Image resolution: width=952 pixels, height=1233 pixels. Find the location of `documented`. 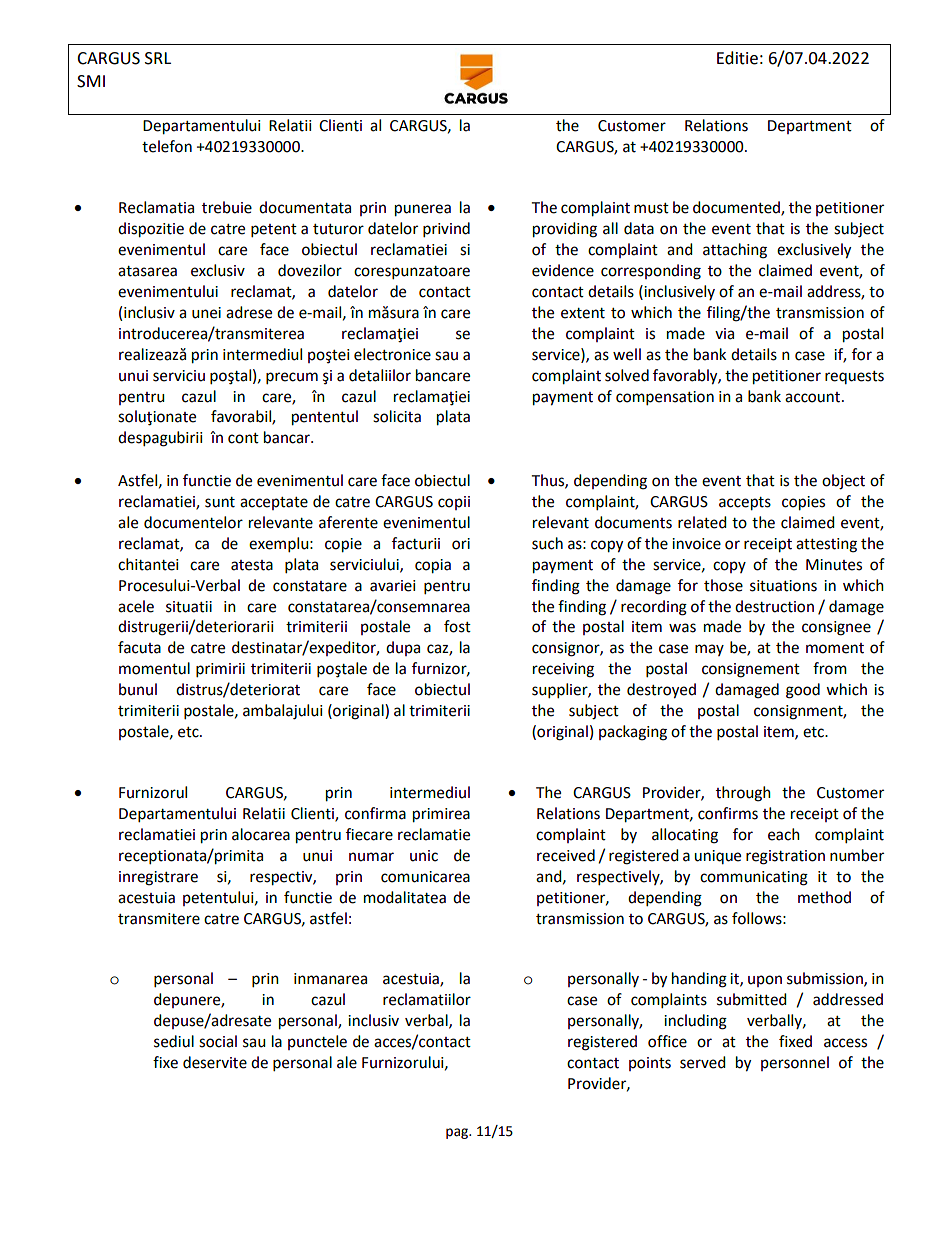

documented is located at coordinates (737, 208).
